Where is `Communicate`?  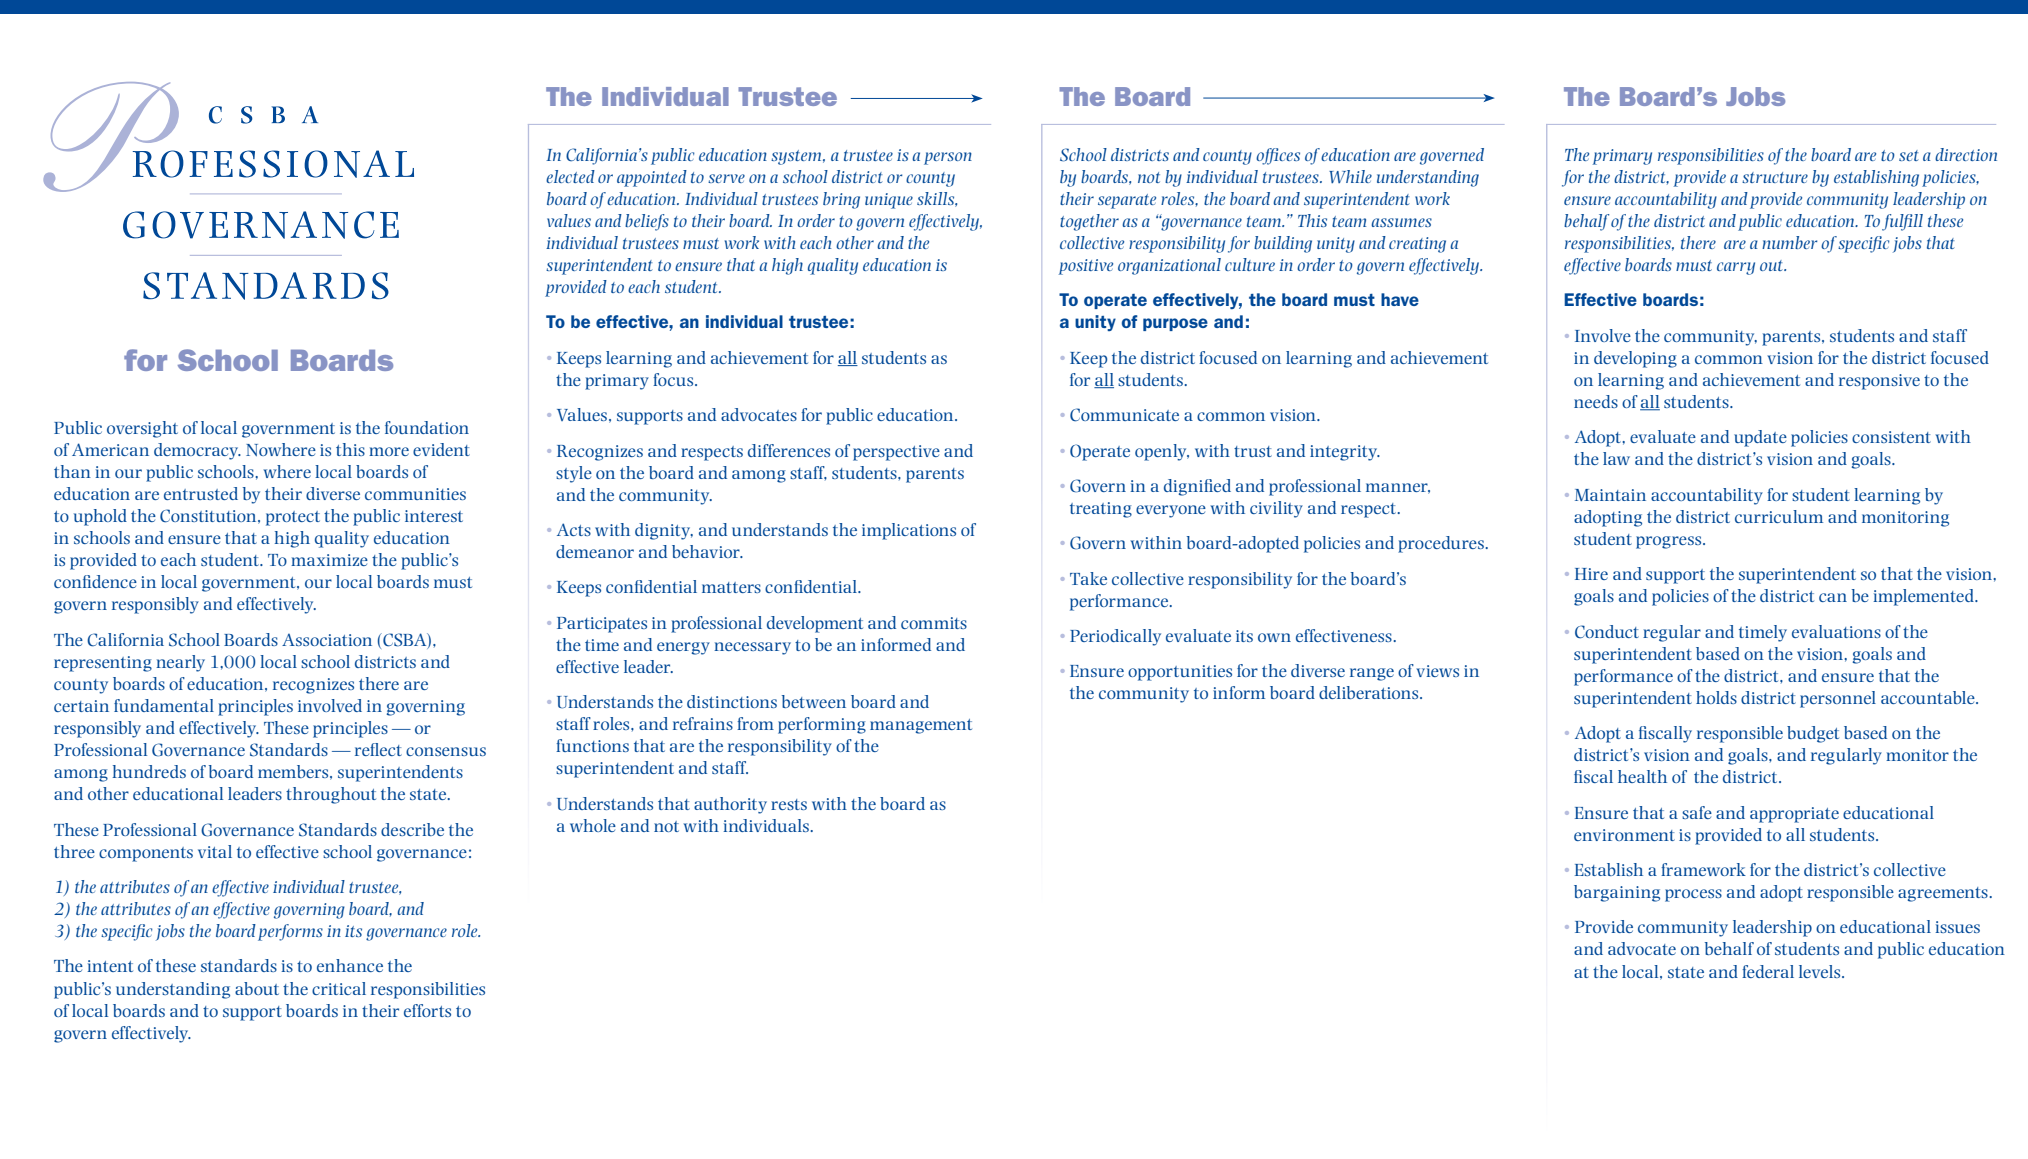 Communicate is located at coordinates (1124, 415).
